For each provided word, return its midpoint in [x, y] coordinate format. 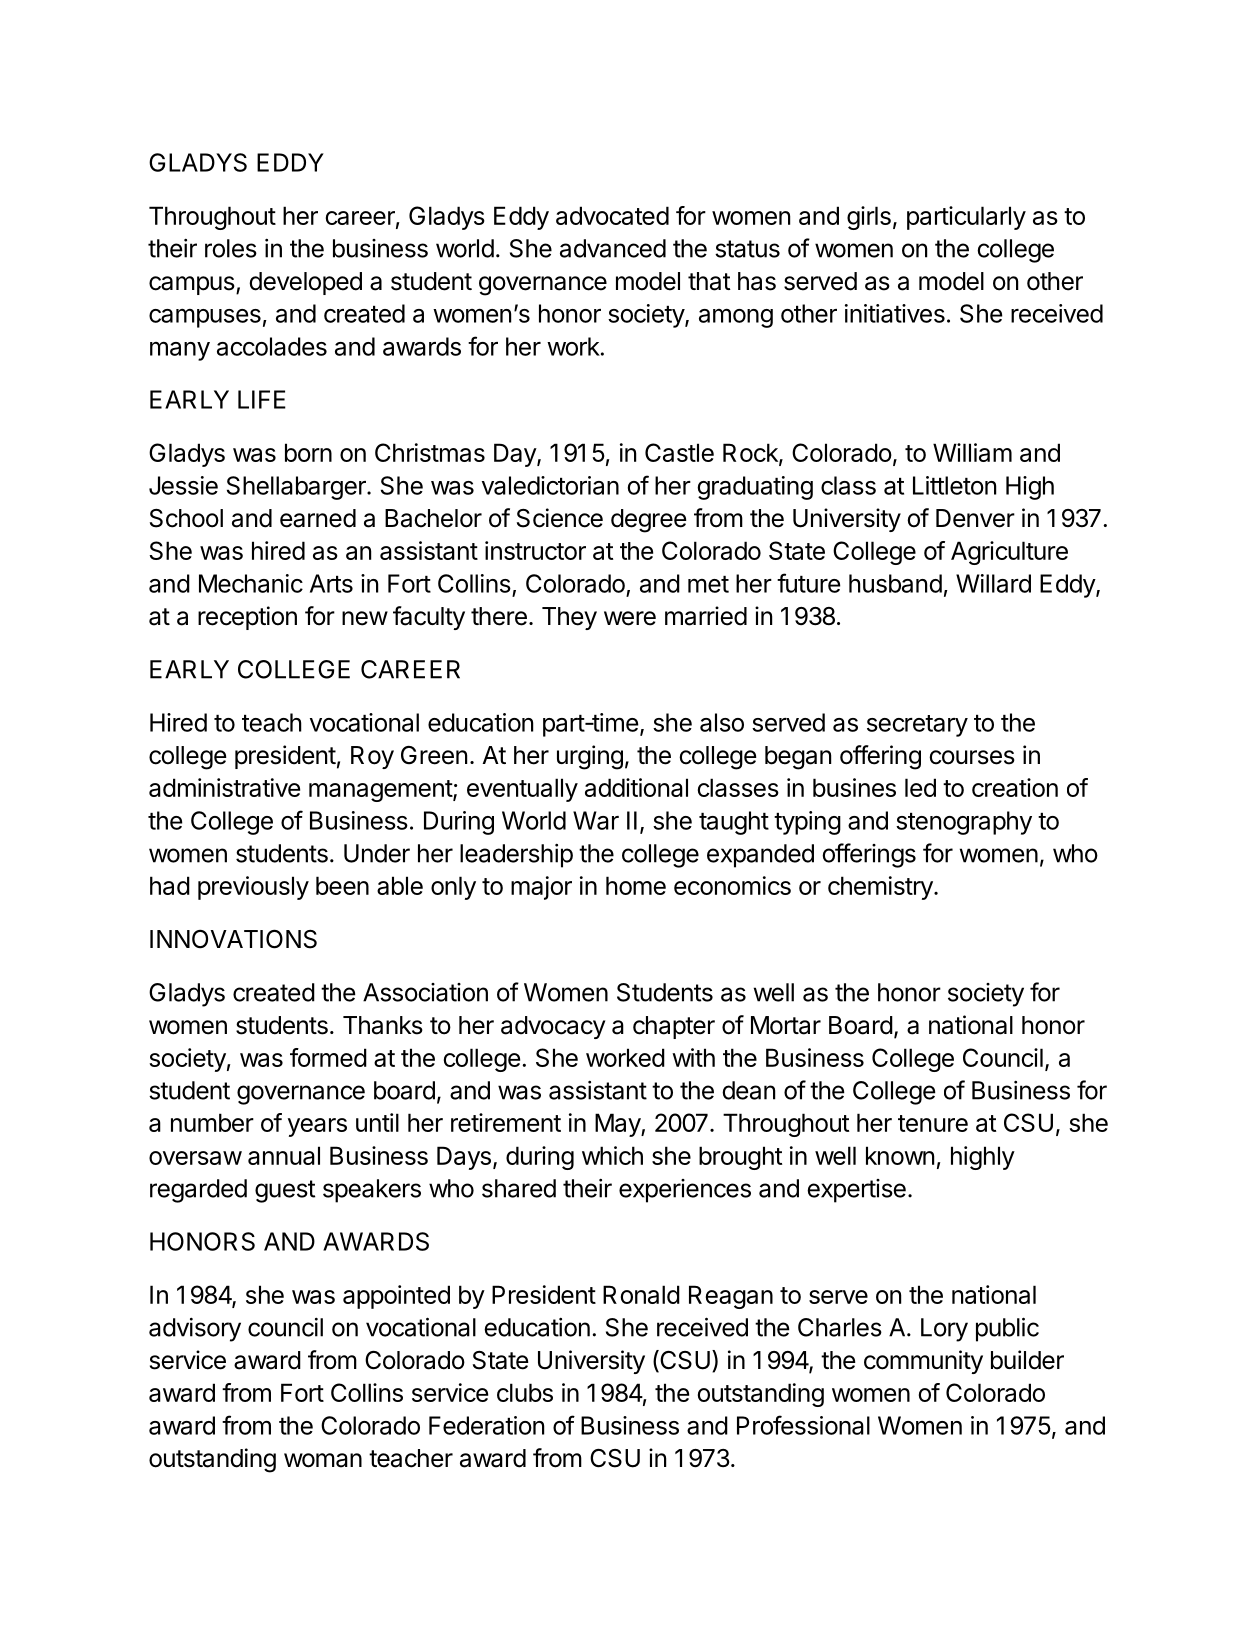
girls [869, 218]
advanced [613, 248]
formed [328, 1057]
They [569, 618]
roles [231, 248]
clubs [525, 1392]
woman [323, 1460]
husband [895, 583]
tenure [933, 1123]
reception [247, 618]
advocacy [553, 1027]
